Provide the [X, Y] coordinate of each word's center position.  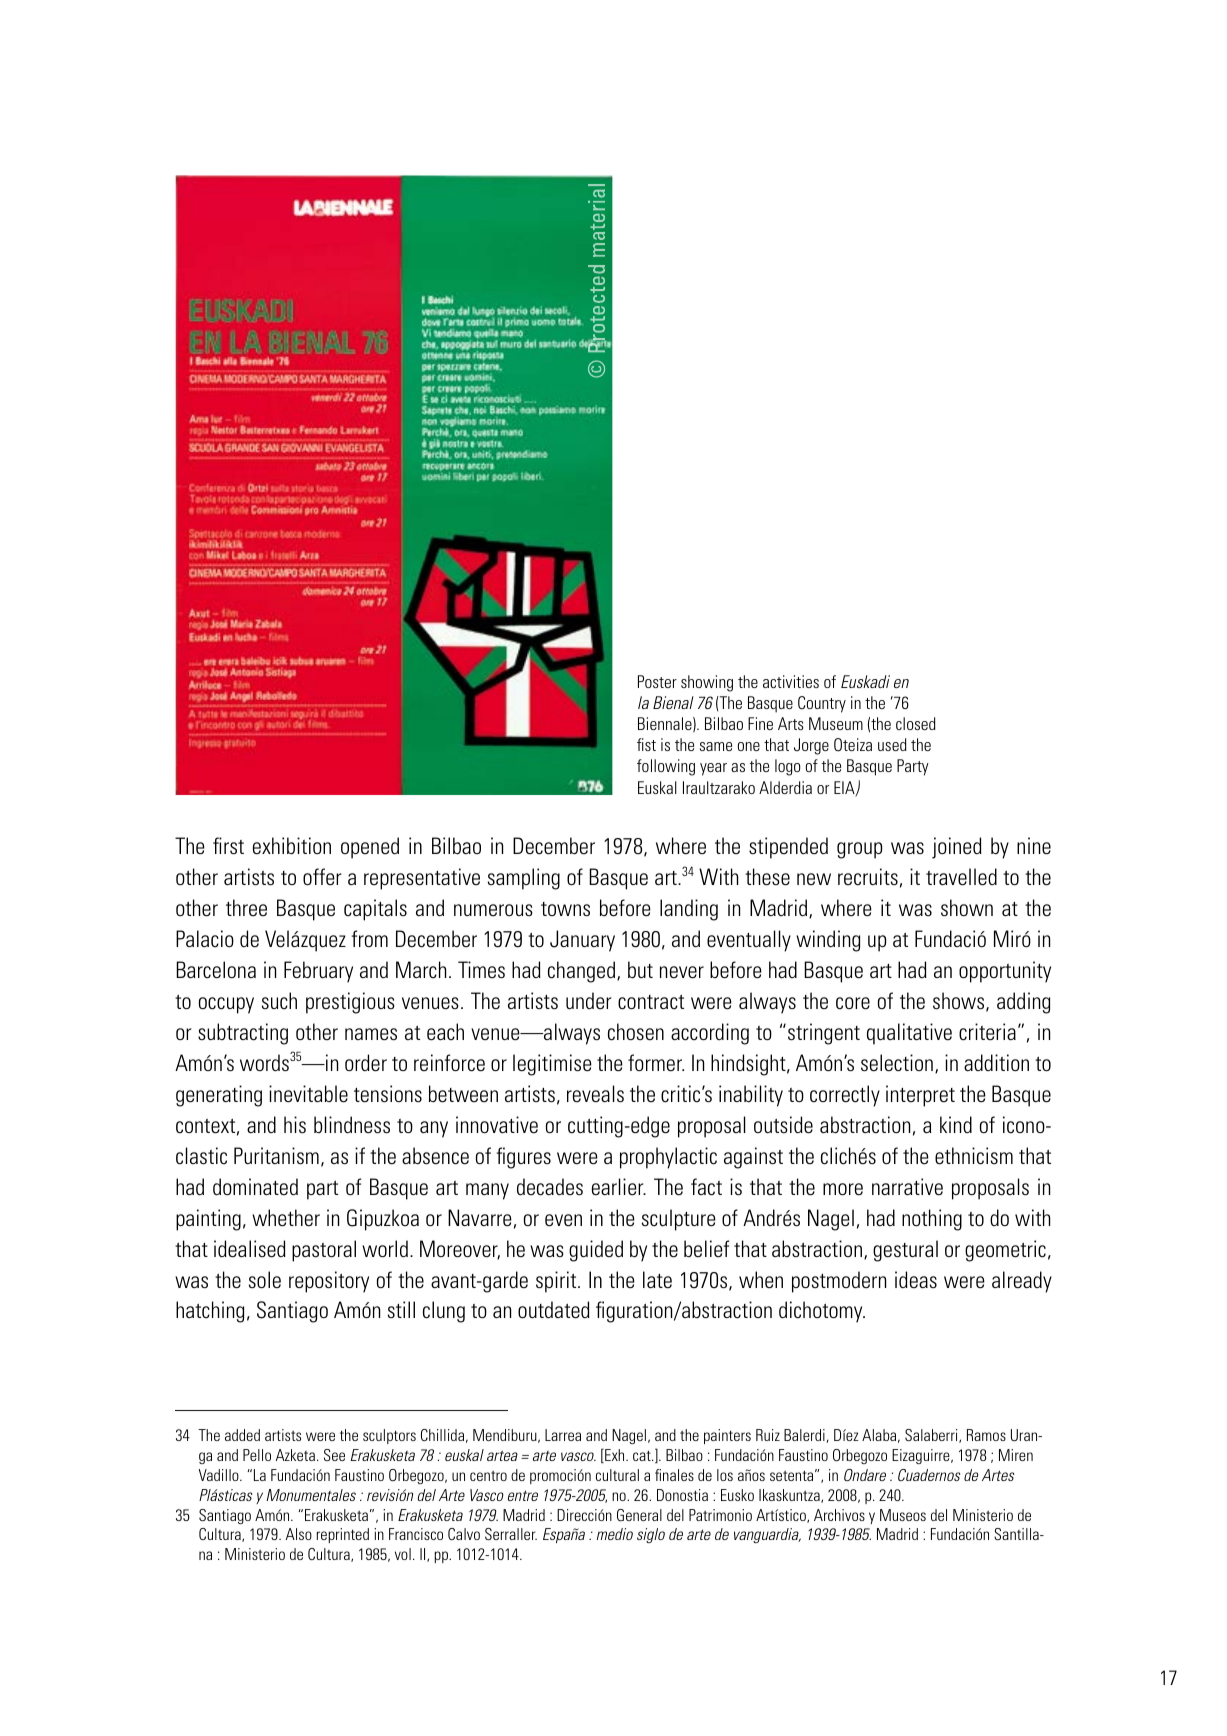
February [318, 972]
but [640, 969]
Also [299, 1534]
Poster [657, 681]
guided [596, 1251]
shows [960, 1002]
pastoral [324, 1251]
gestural [905, 1251]
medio [615, 1534]
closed [916, 723]
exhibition [292, 846]
